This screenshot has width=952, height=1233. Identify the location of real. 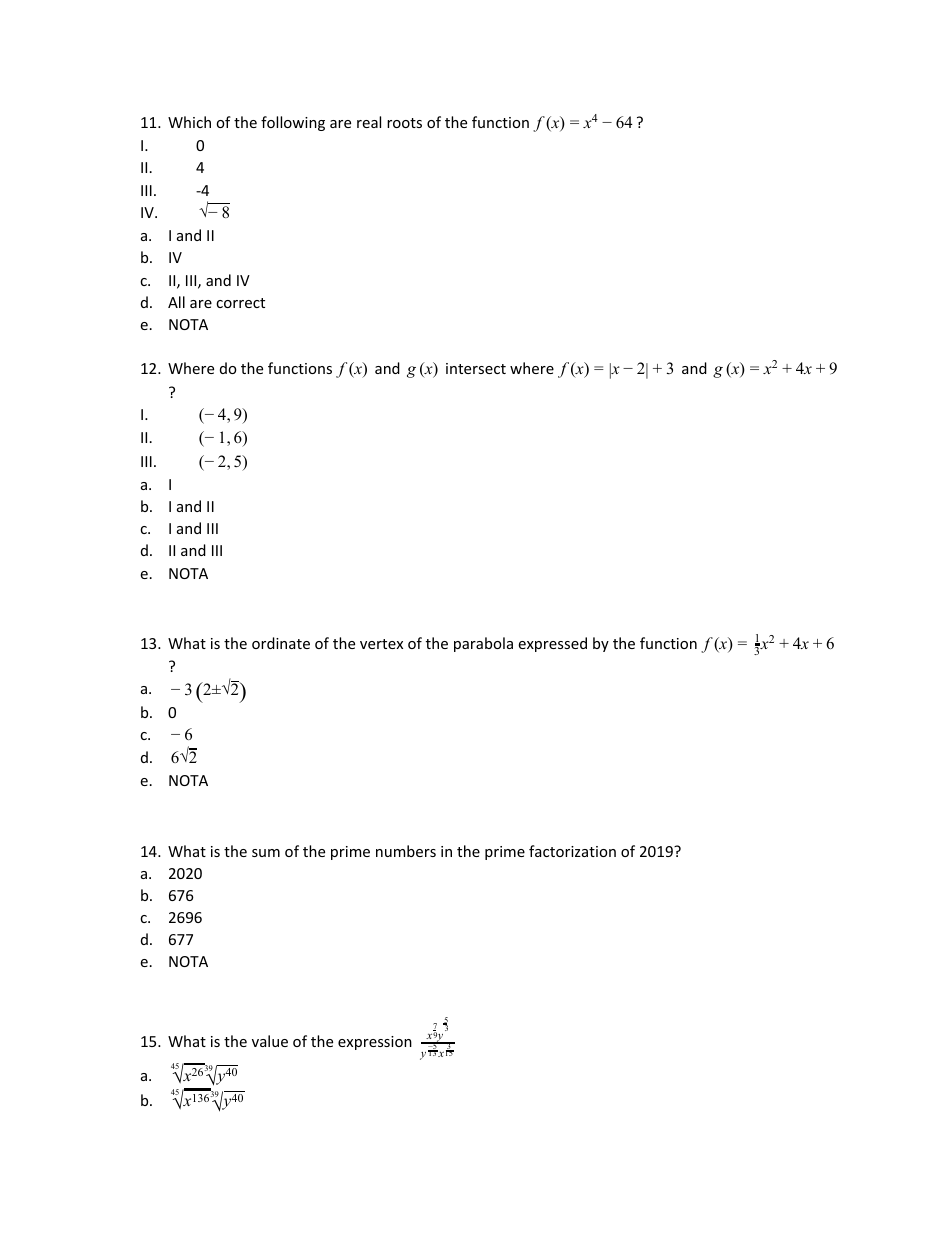
(369, 122).
